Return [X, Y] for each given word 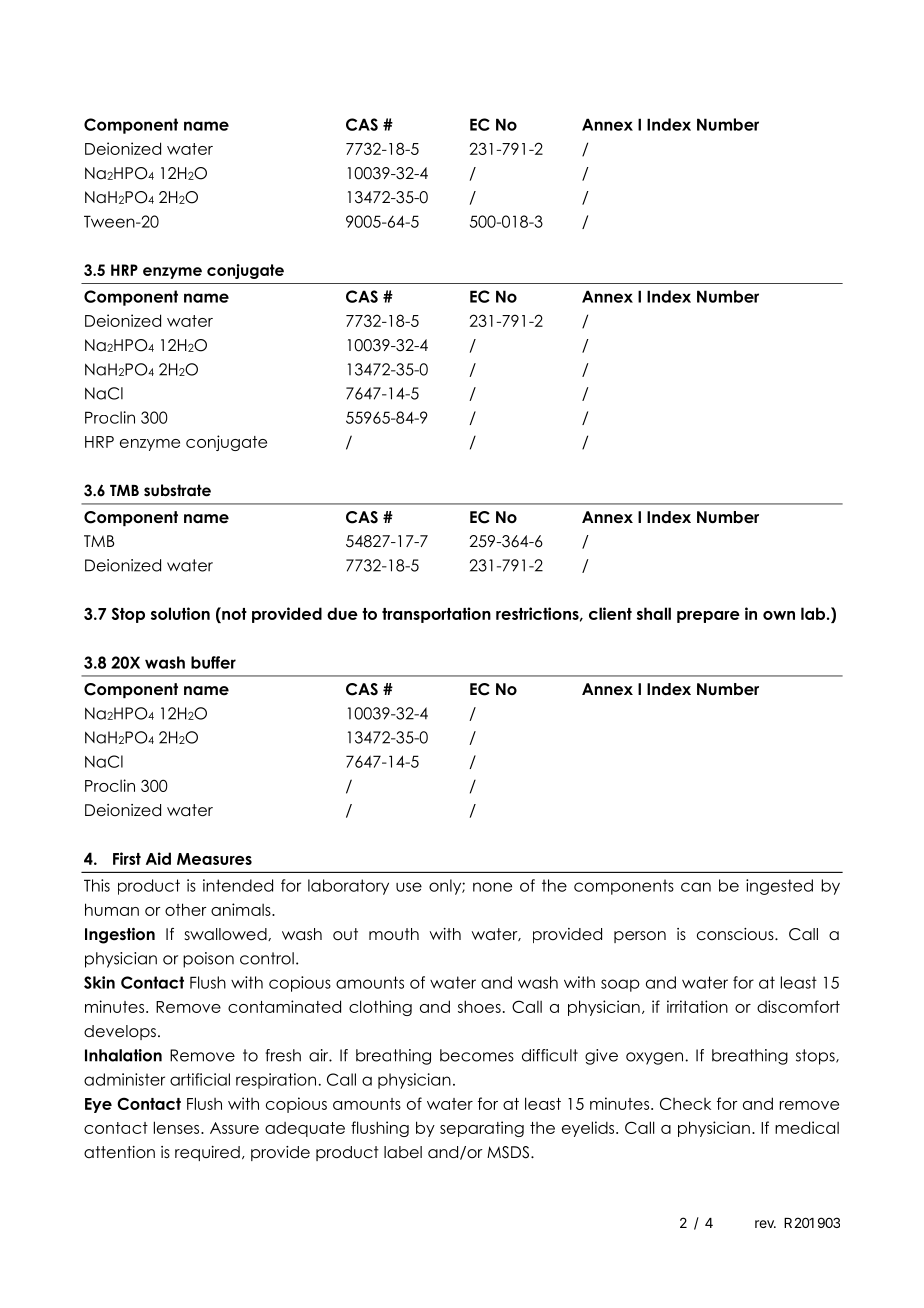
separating [482, 1129]
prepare [708, 617]
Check [685, 1103]
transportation [436, 615]
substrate [177, 490]
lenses [178, 1127]
